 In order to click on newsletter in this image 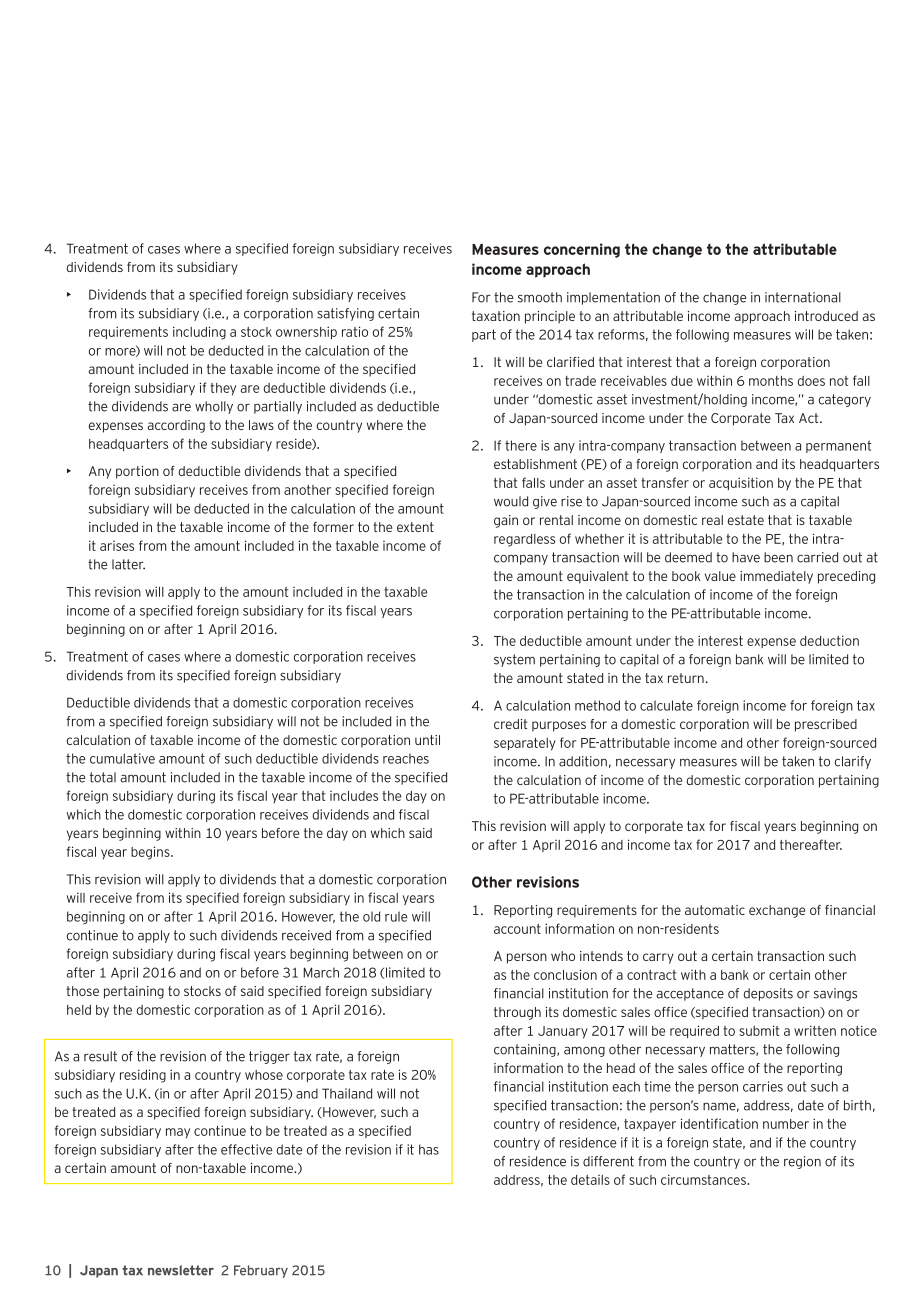, I will do `click(181, 1270)`.
